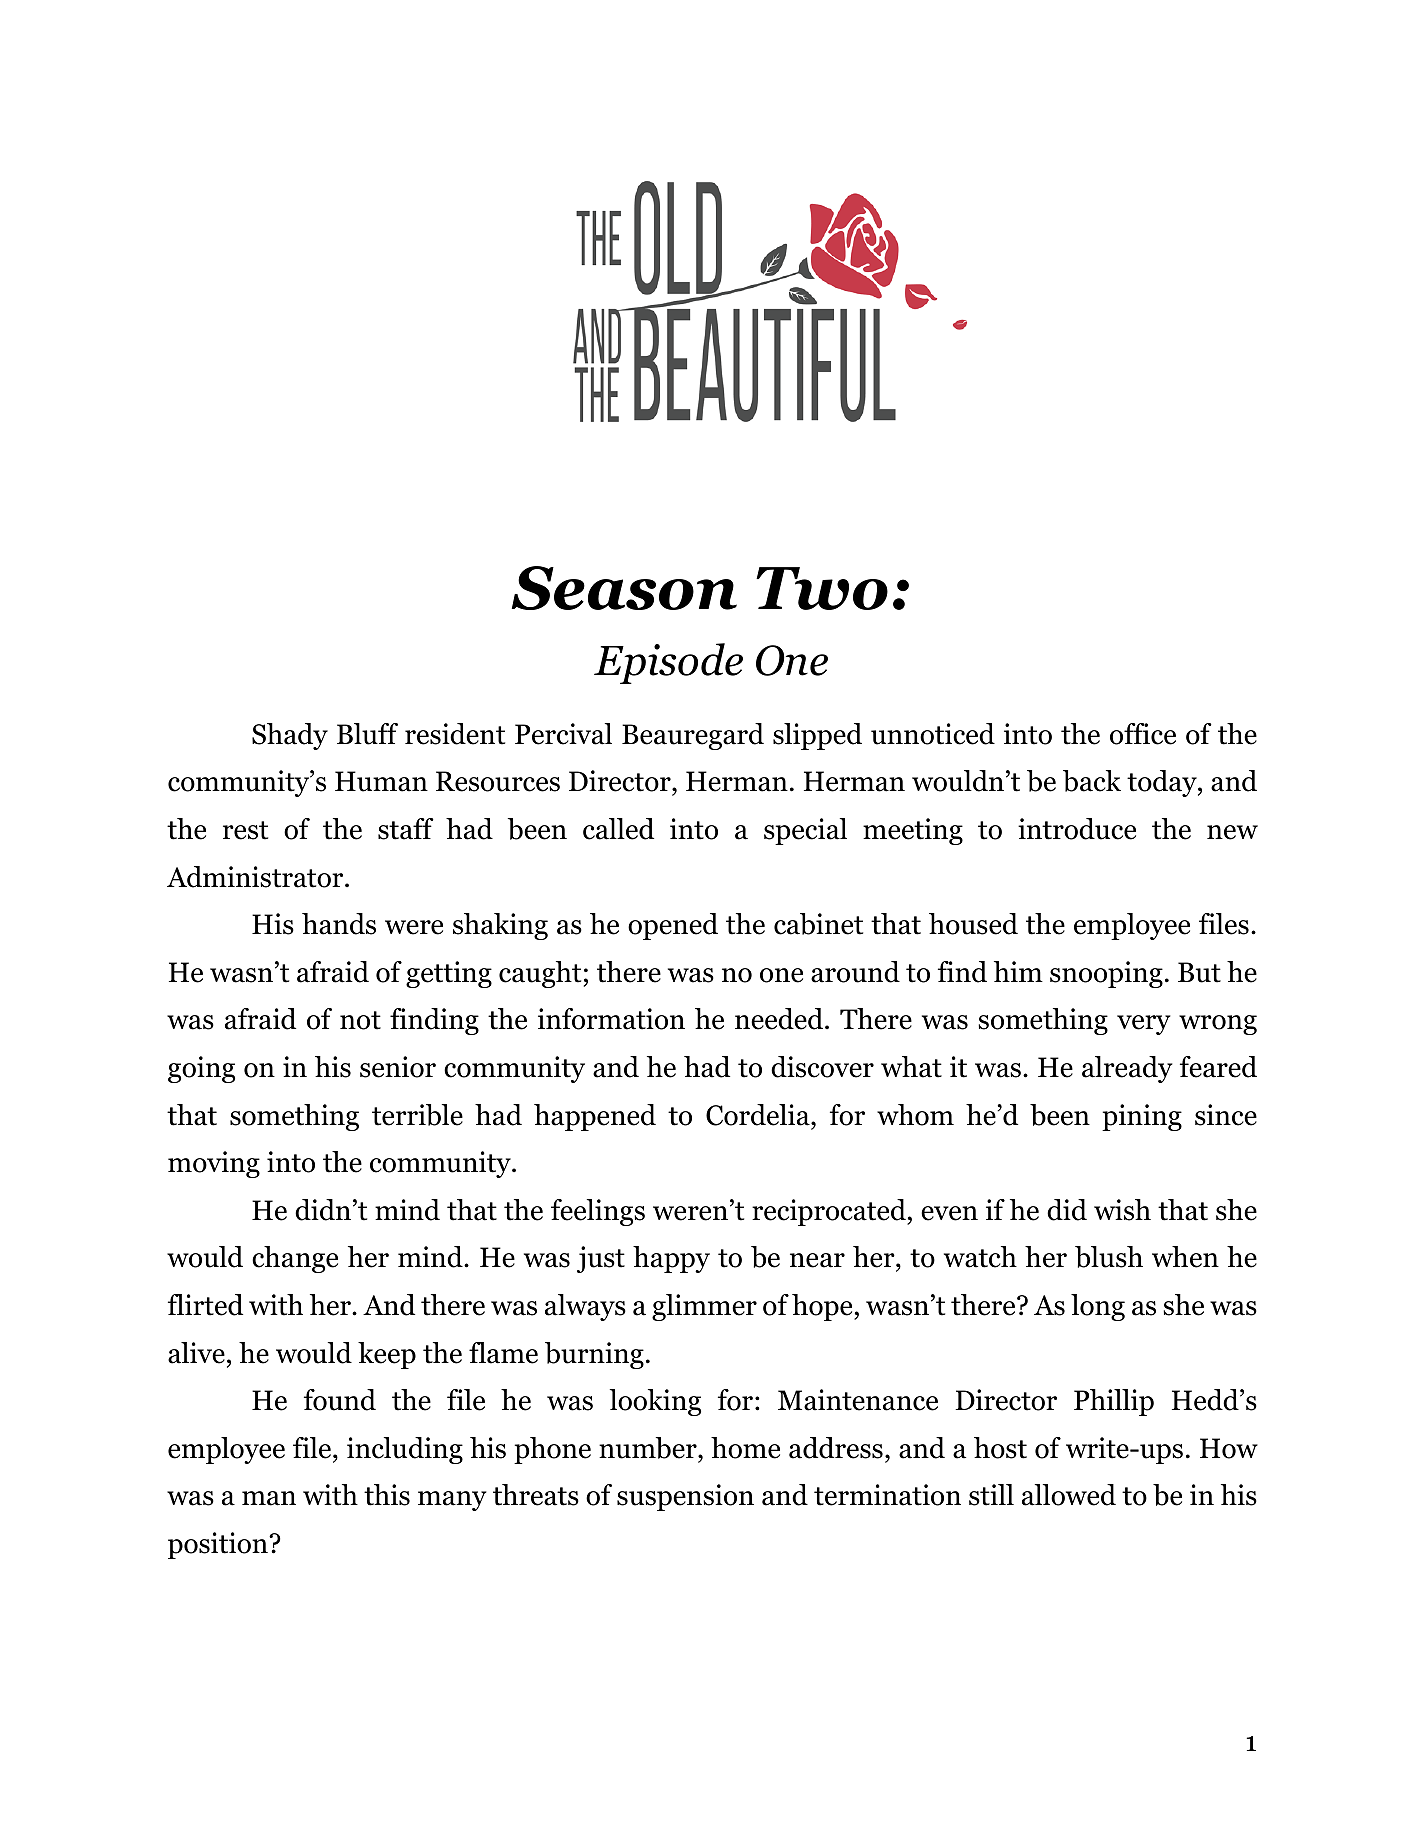 The width and height of the screenshot is (1425, 1844). I want to click on glimmer, so click(704, 1307).
